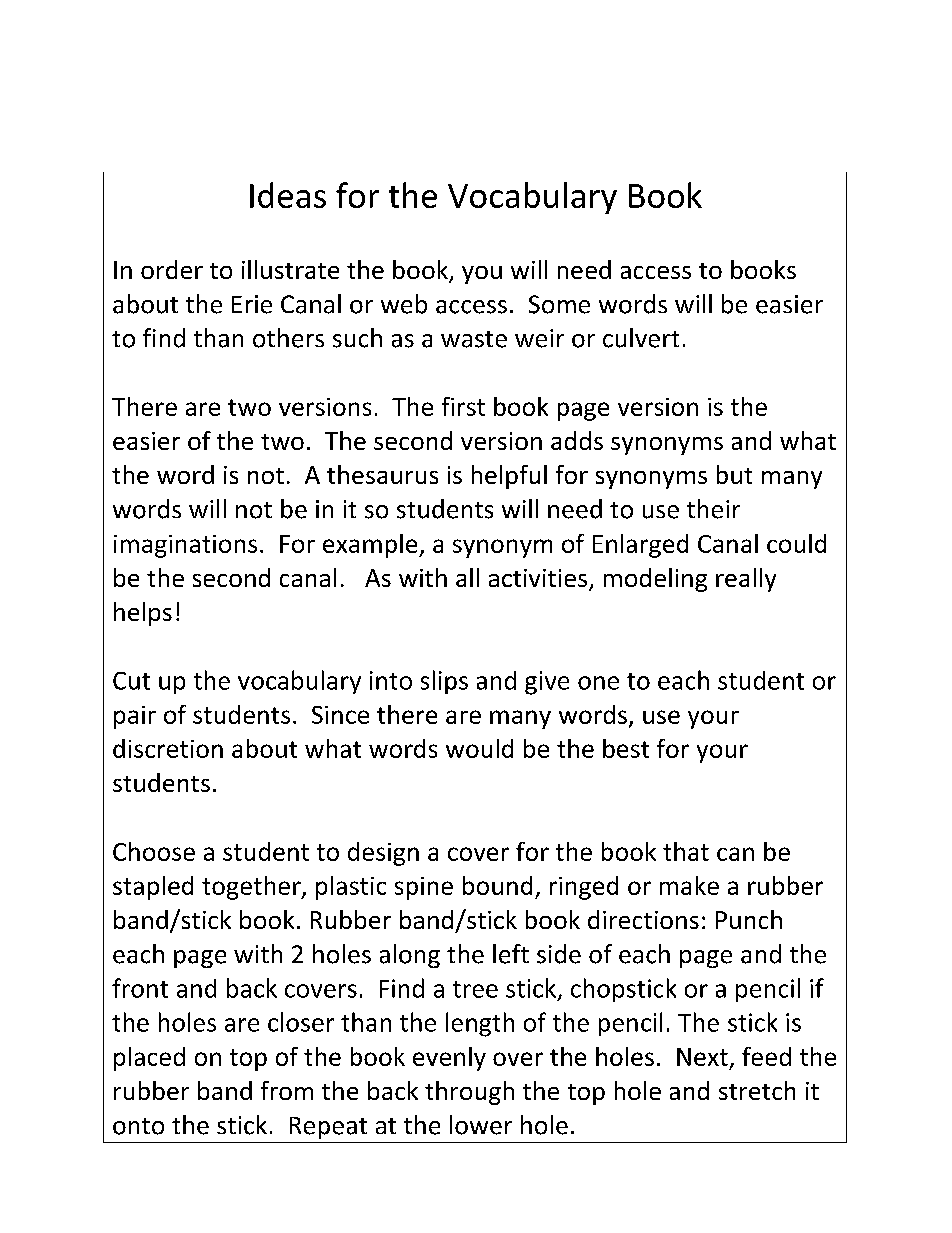 This document has height=1233, width=952. Describe the element at coordinates (287, 1090) in the document. I see `from` at that location.
